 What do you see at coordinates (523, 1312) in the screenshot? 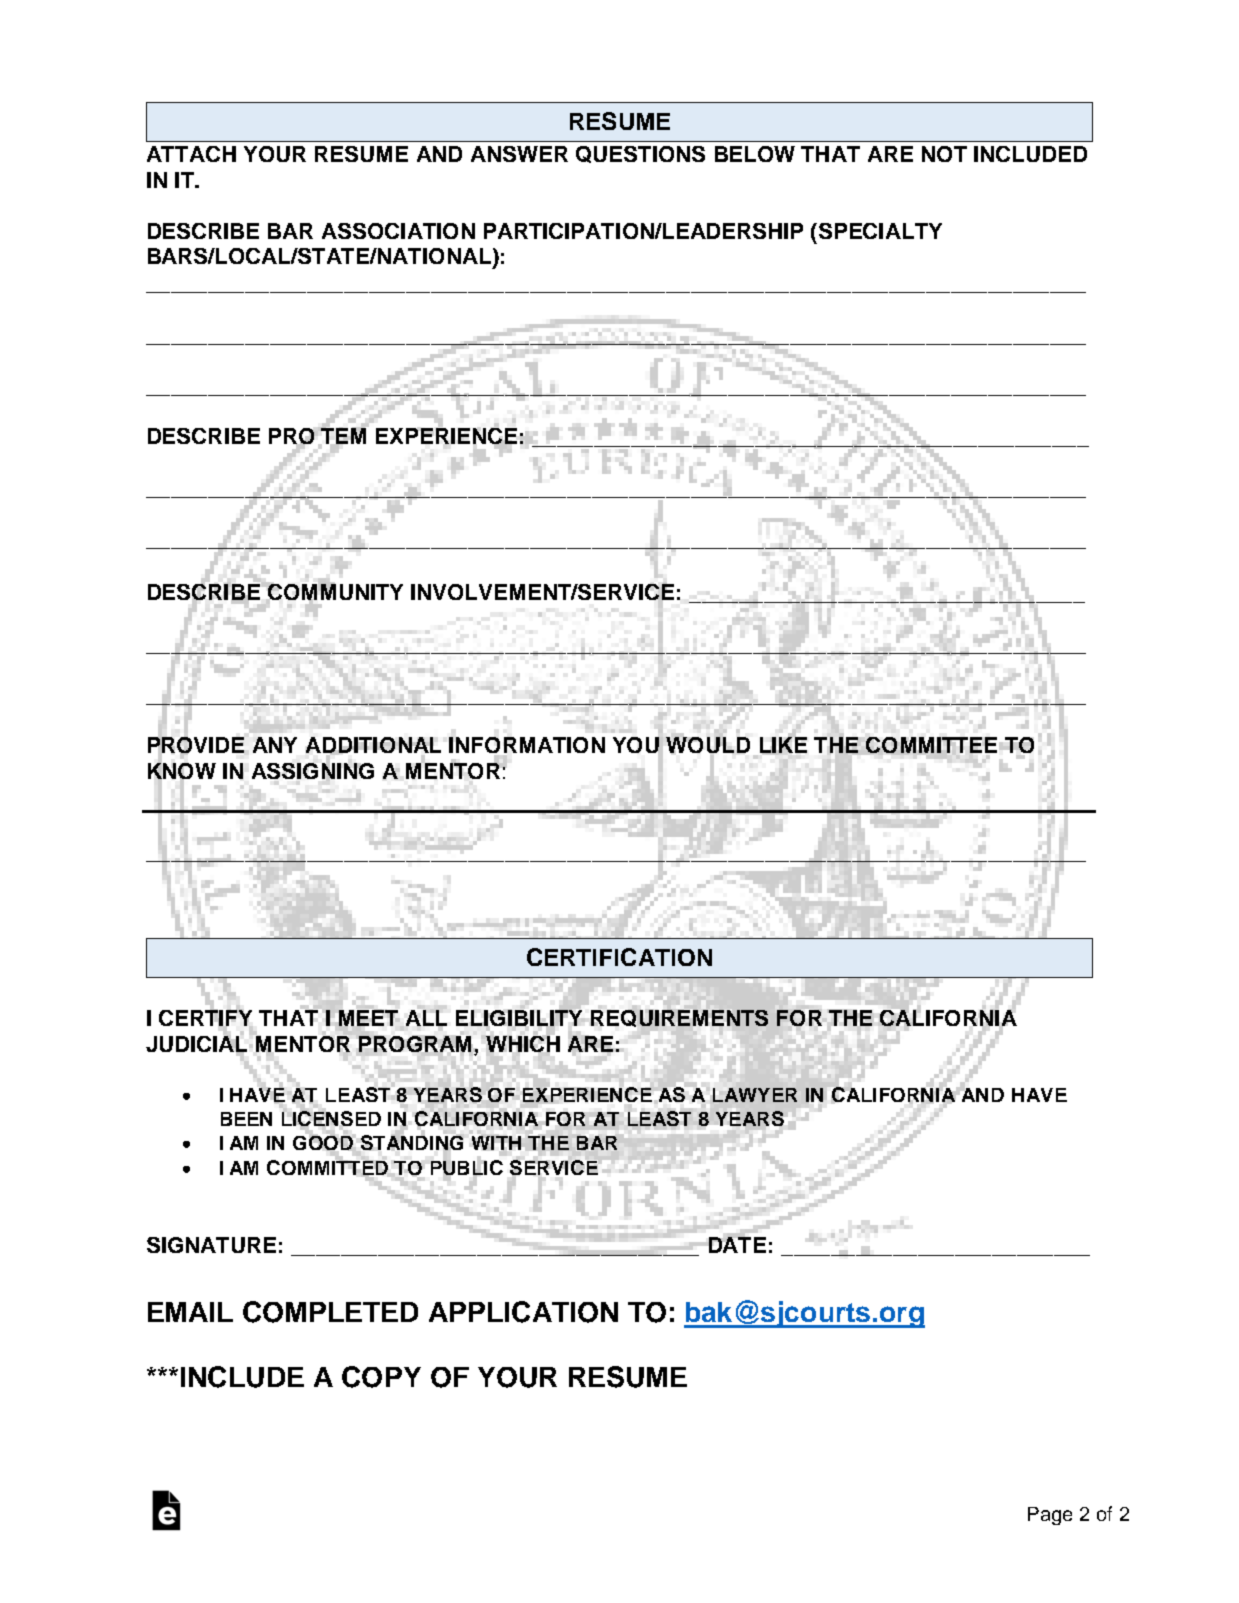
I see `APPLICATION` at bounding box center [523, 1312].
